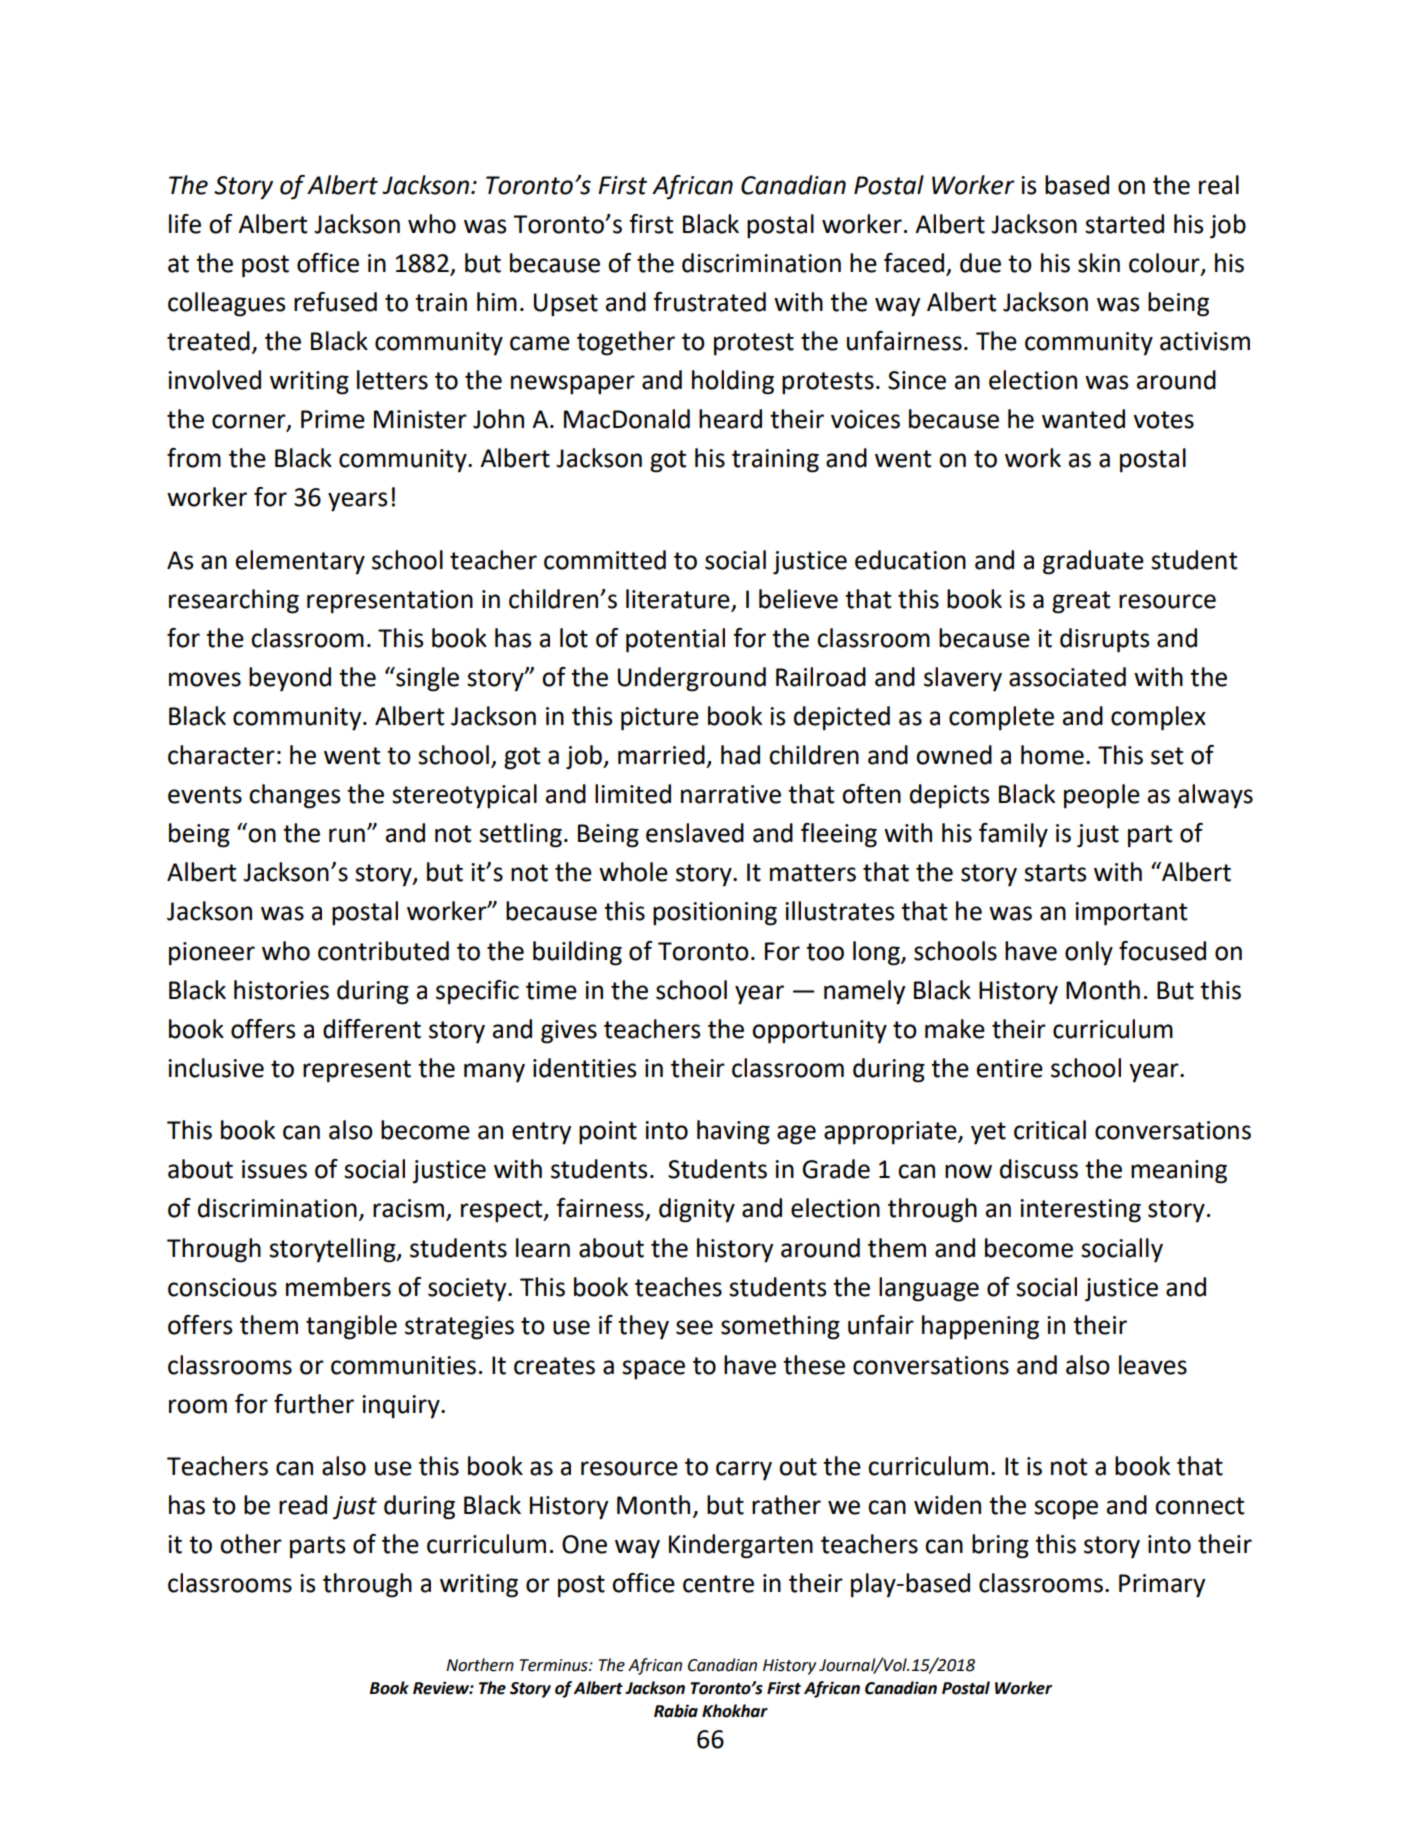 This page has width=1421, height=1838. What do you see at coordinates (1067, 677) in the page?
I see `associated` at bounding box center [1067, 677].
